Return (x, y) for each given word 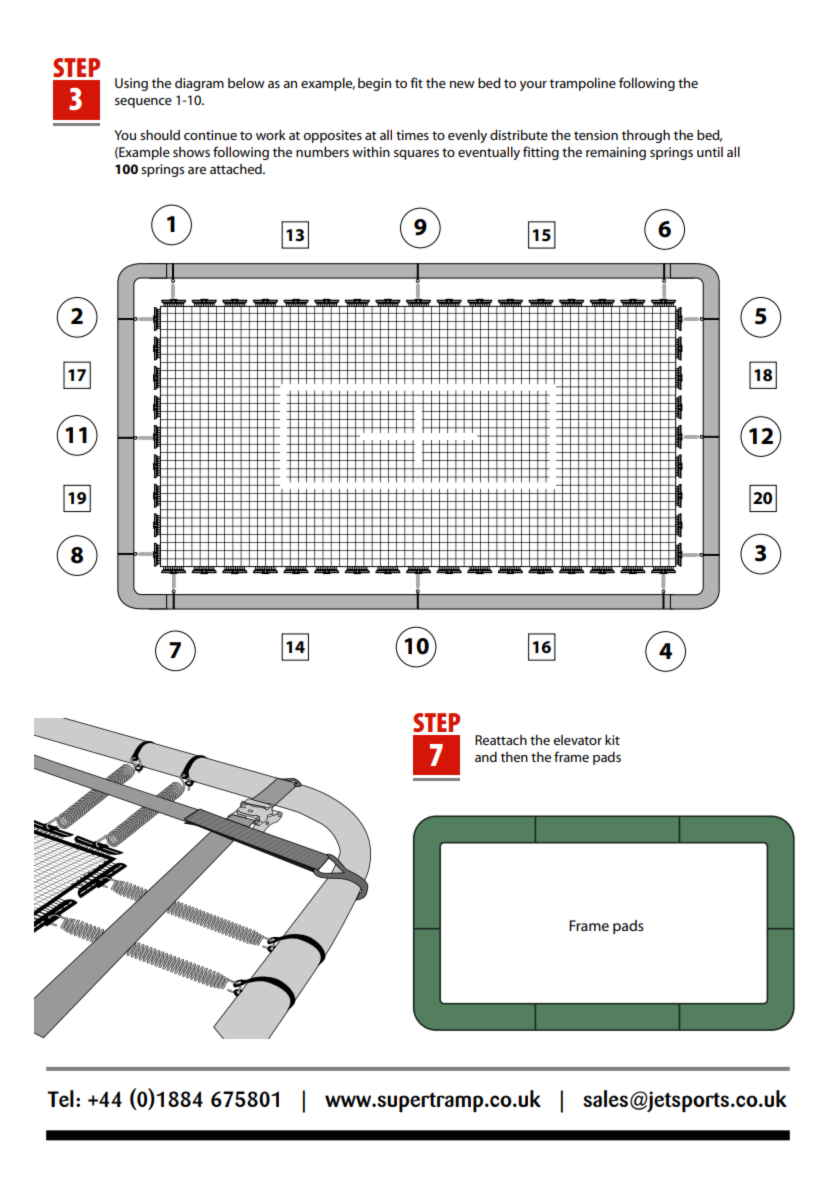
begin (374, 84)
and (486, 757)
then (514, 757)
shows (191, 152)
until (710, 152)
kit (612, 740)
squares (416, 155)
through (646, 136)
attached (237, 169)
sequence (143, 103)
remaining (616, 153)
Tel (60, 1098)
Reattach (501, 740)
